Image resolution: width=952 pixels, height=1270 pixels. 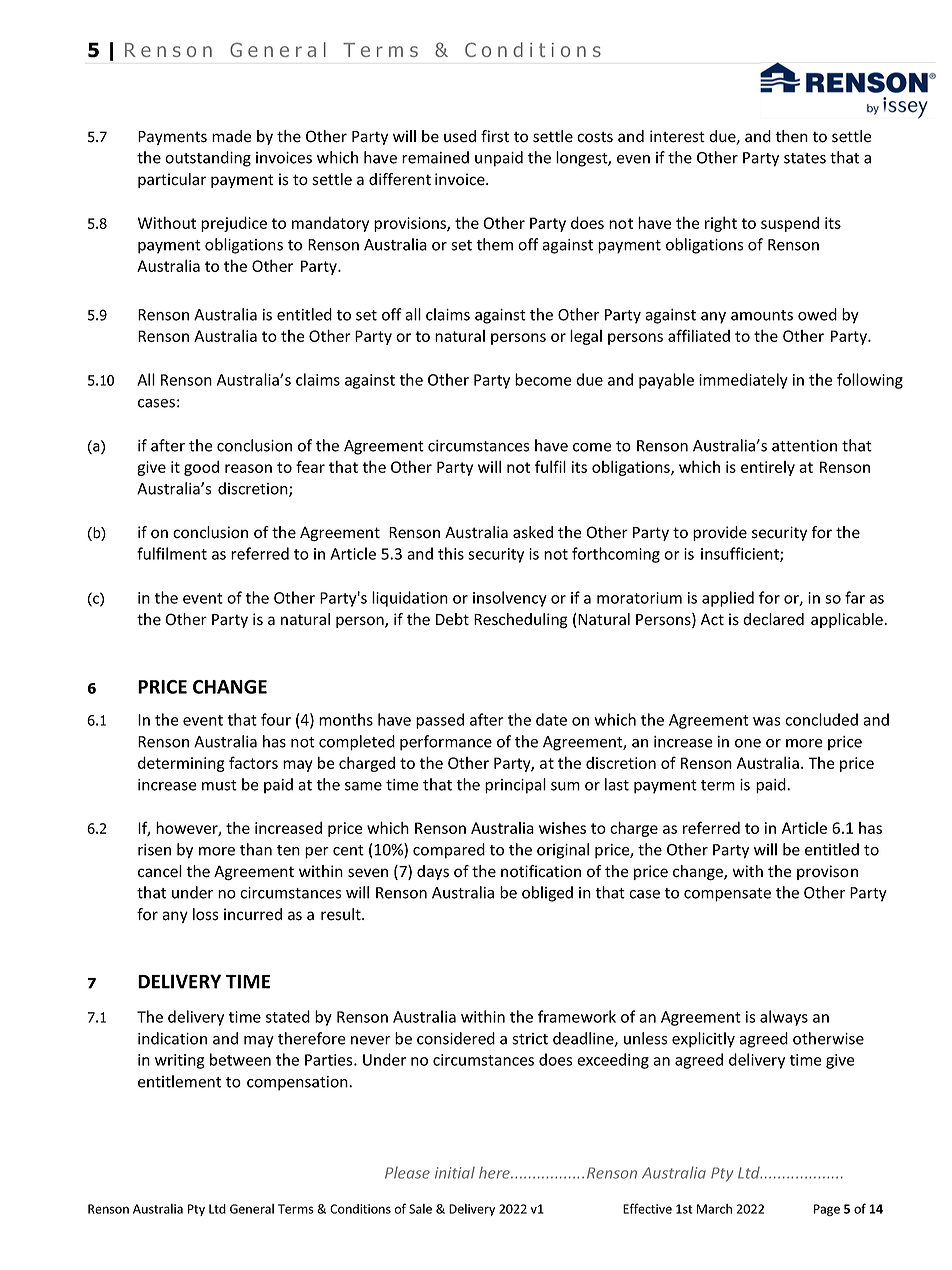 What do you see at coordinates (248, 468) in the document?
I see `reason` at bounding box center [248, 468].
